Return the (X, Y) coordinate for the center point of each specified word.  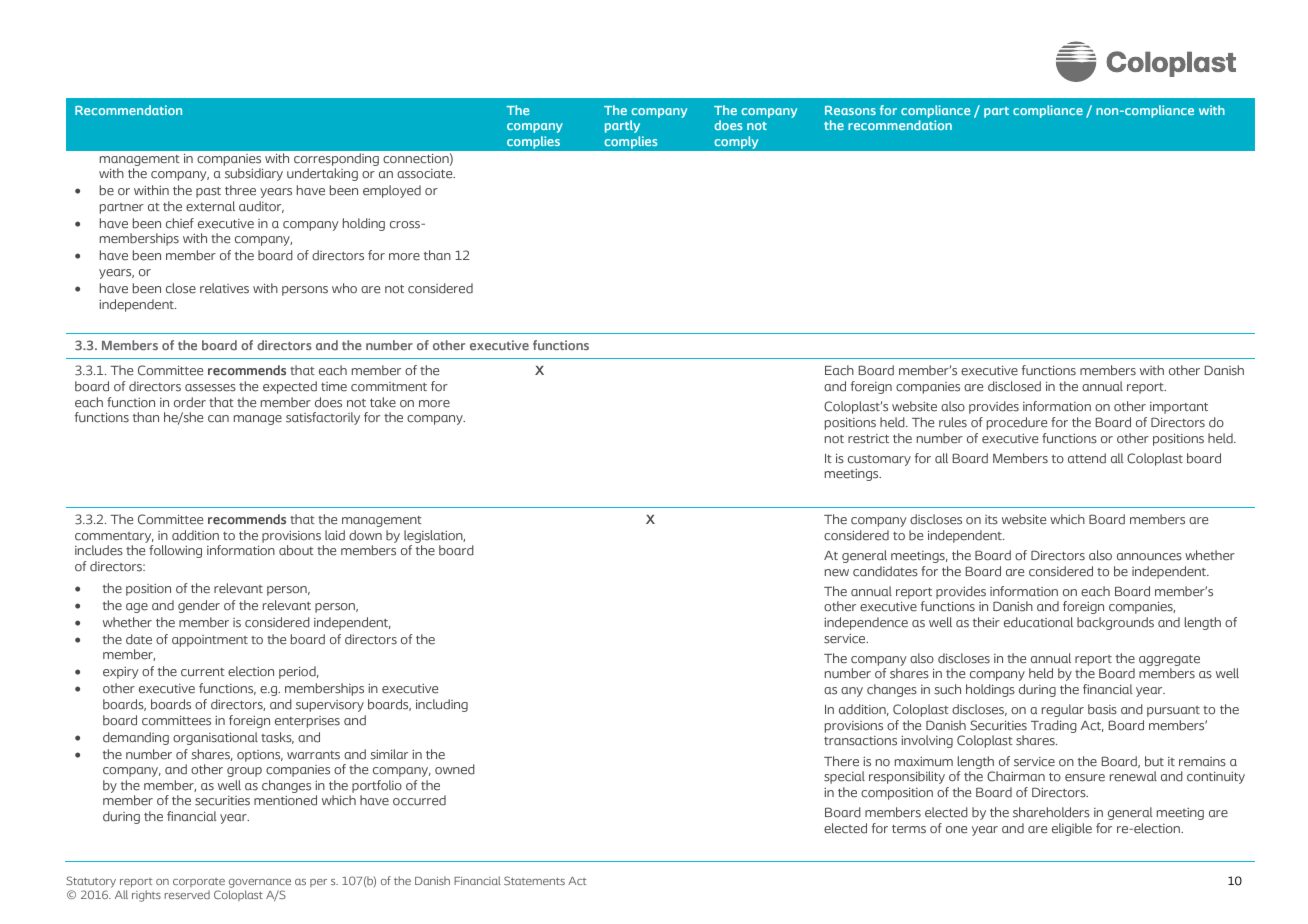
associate (426, 174)
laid (335, 535)
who (344, 288)
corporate (199, 882)
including (442, 705)
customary (879, 462)
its (991, 520)
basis (1102, 709)
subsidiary (254, 174)
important (1179, 408)
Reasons (850, 110)
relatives (224, 288)
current (203, 672)
